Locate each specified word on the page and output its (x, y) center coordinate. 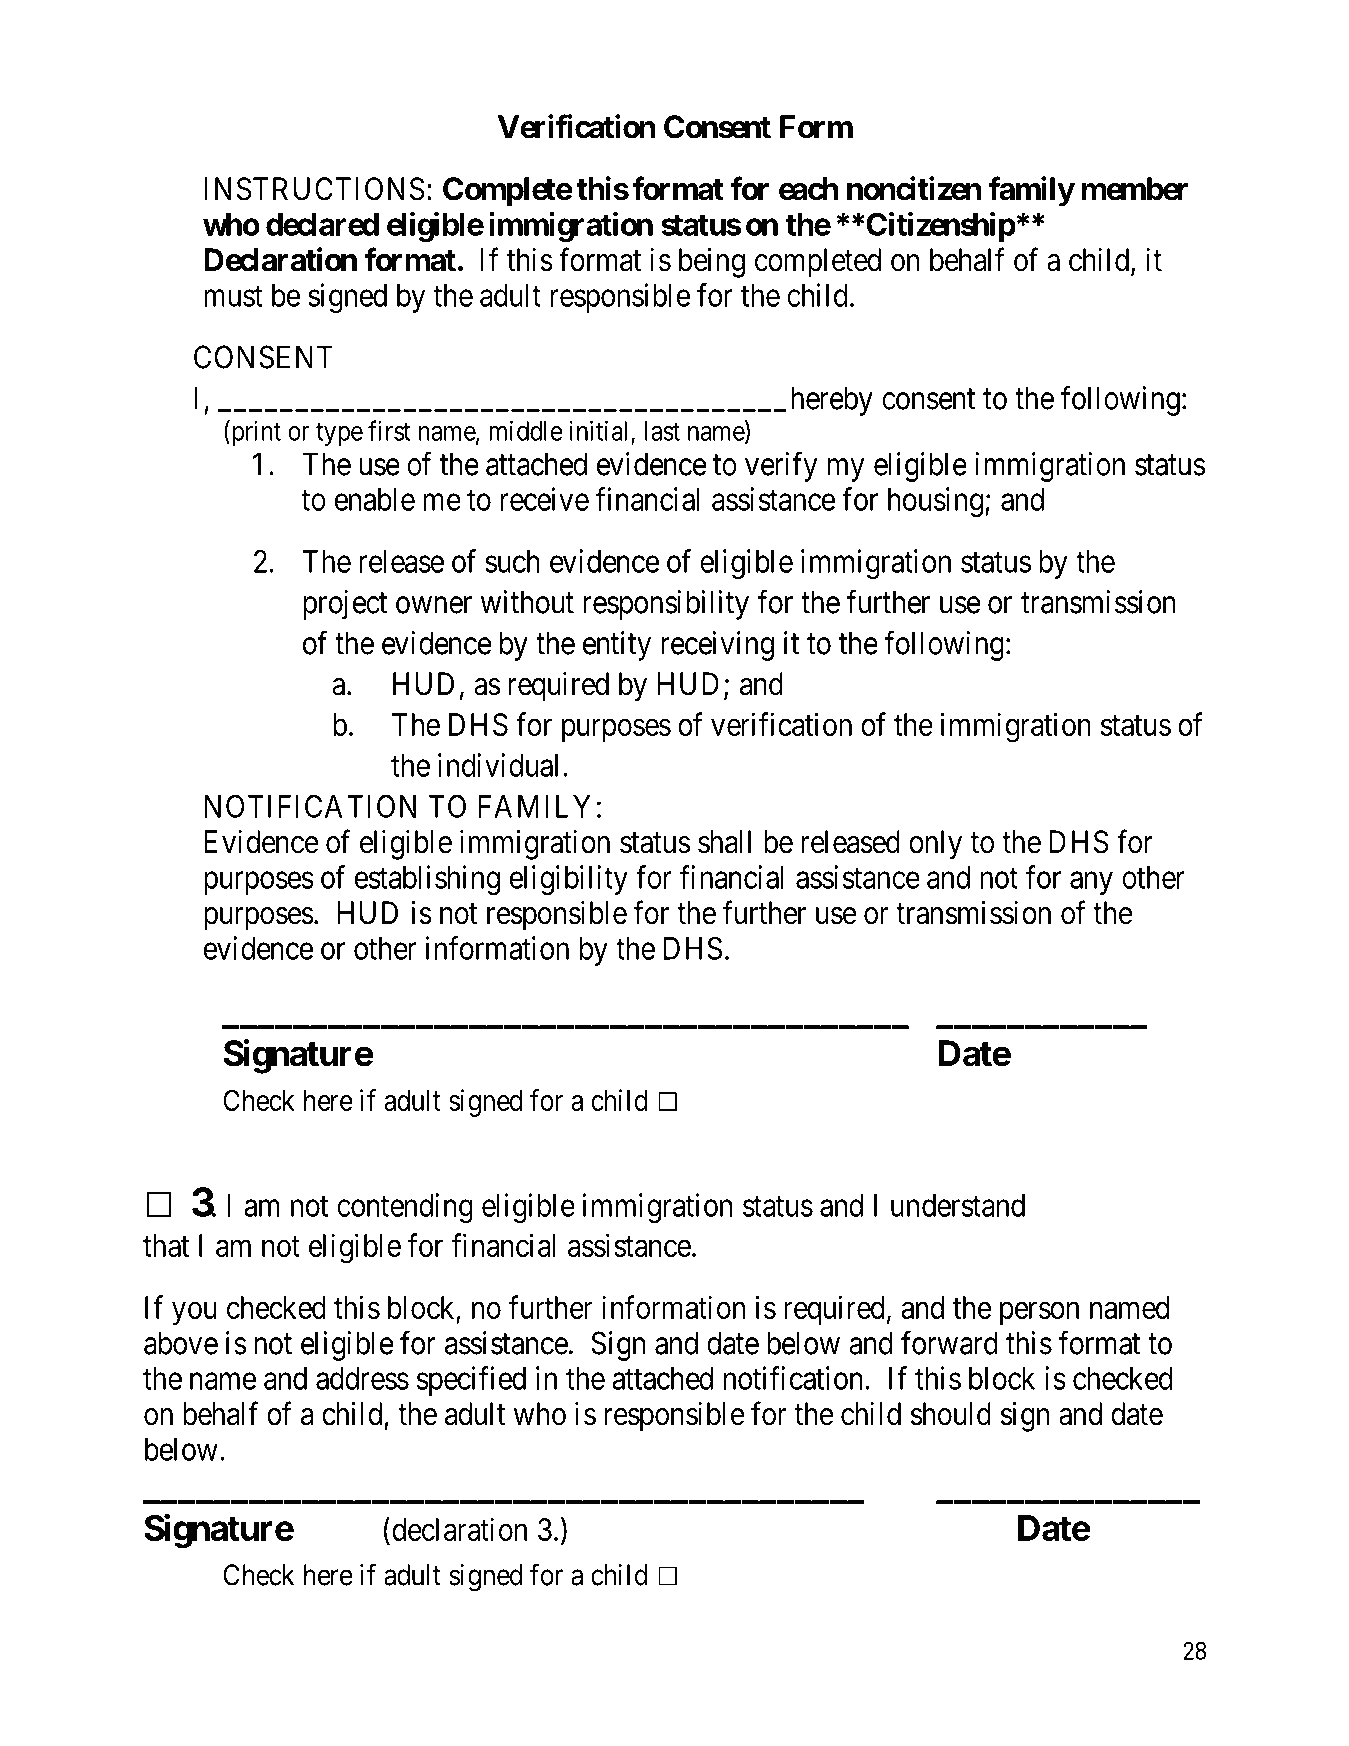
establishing (427, 880)
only (935, 845)
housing (936, 502)
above (181, 1343)
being (712, 262)
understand (958, 1205)
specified (471, 1381)
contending (405, 1208)
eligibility (569, 880)
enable (375, 499)
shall (724, 842)
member (1135, 189)
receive (545, 499)
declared (322, 224)
